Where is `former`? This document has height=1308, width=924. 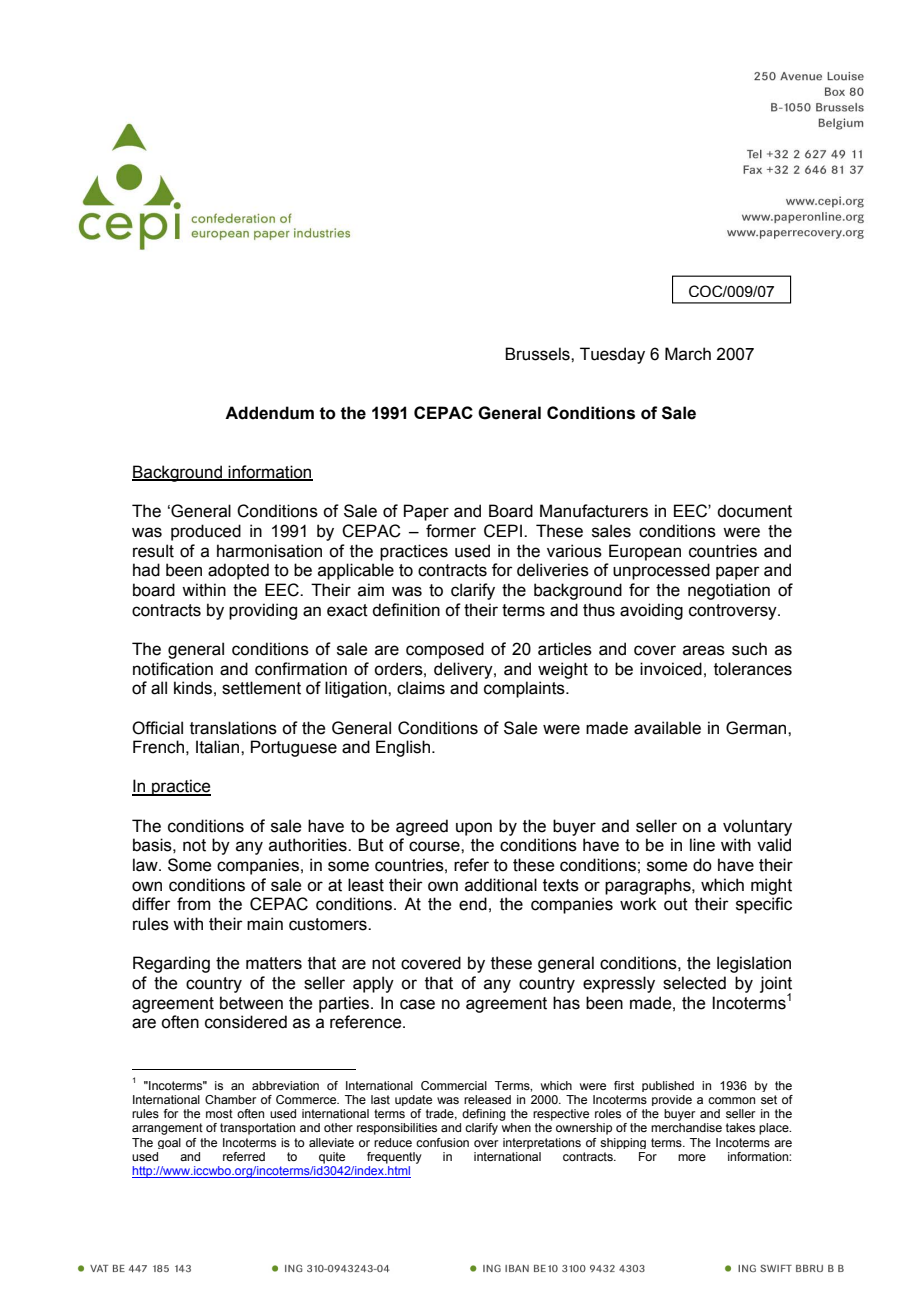
former is located at coordinates (451, 531).
